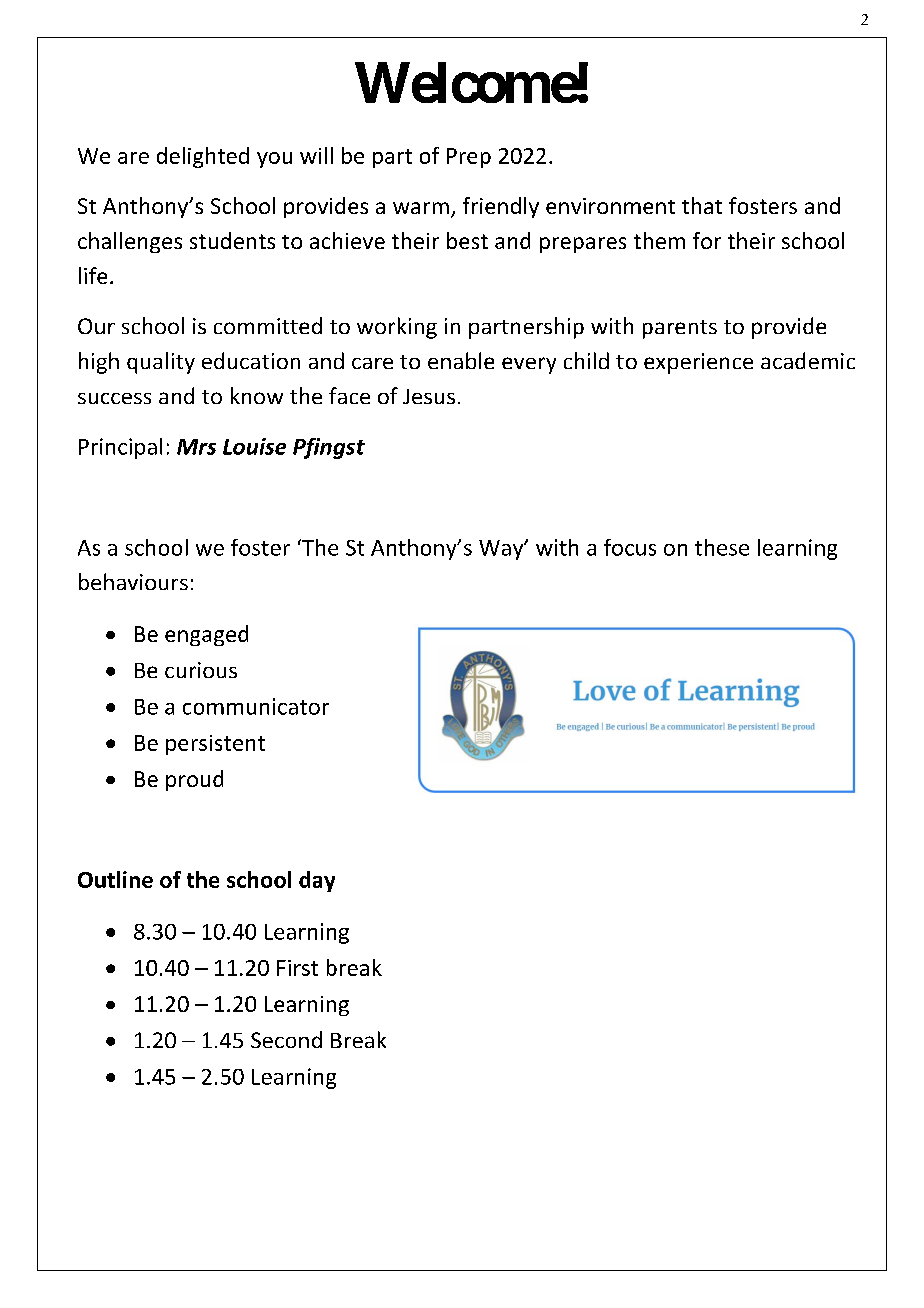  What do you see at coordinates (161, 363) in the page?
I see `quality` at bounding box center [161, 363].
